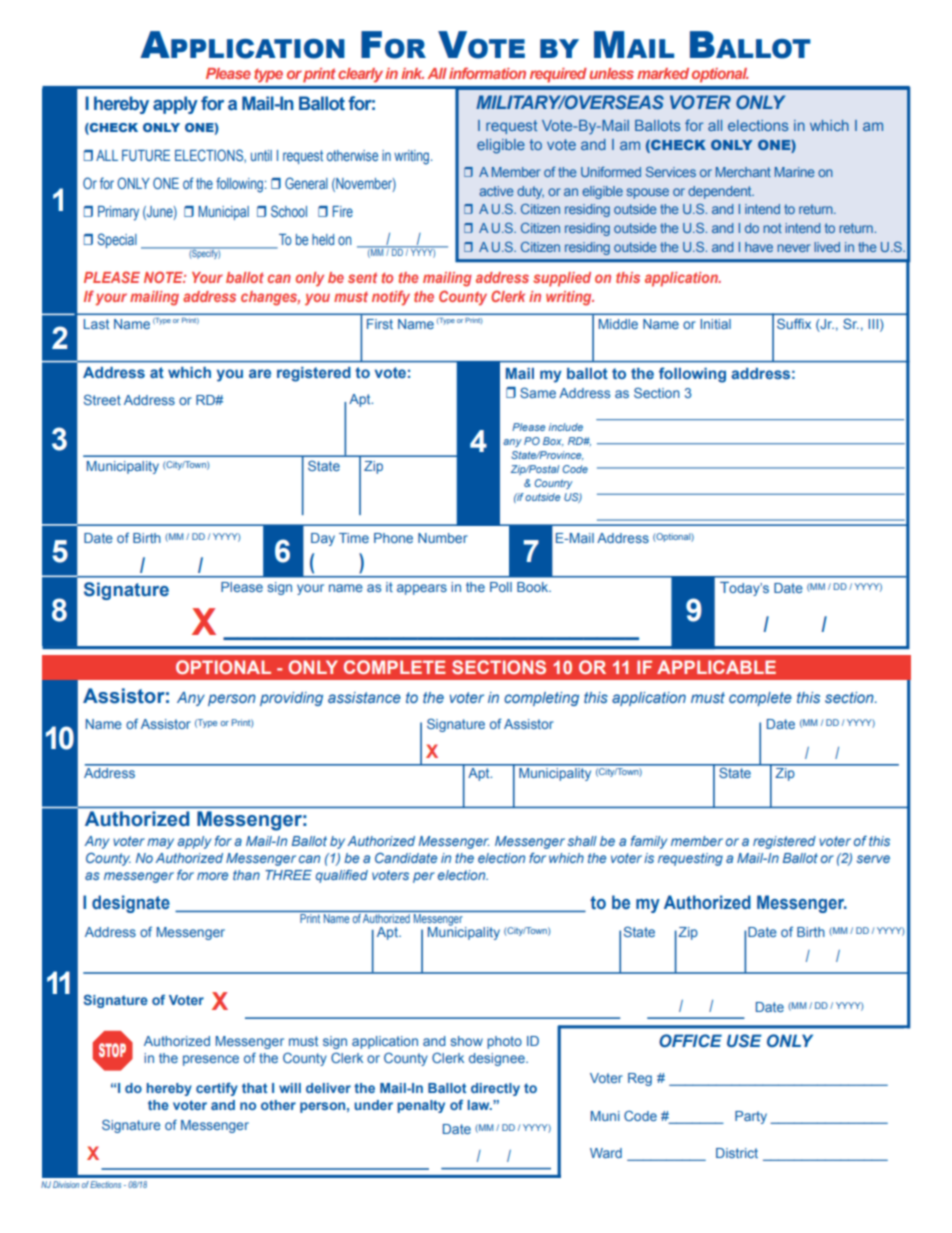 The image size is (952, 1233). What do you see at coordinates (217, 1089) in the screenshot?
I see `certify` at bounding box center [217, 1089].
